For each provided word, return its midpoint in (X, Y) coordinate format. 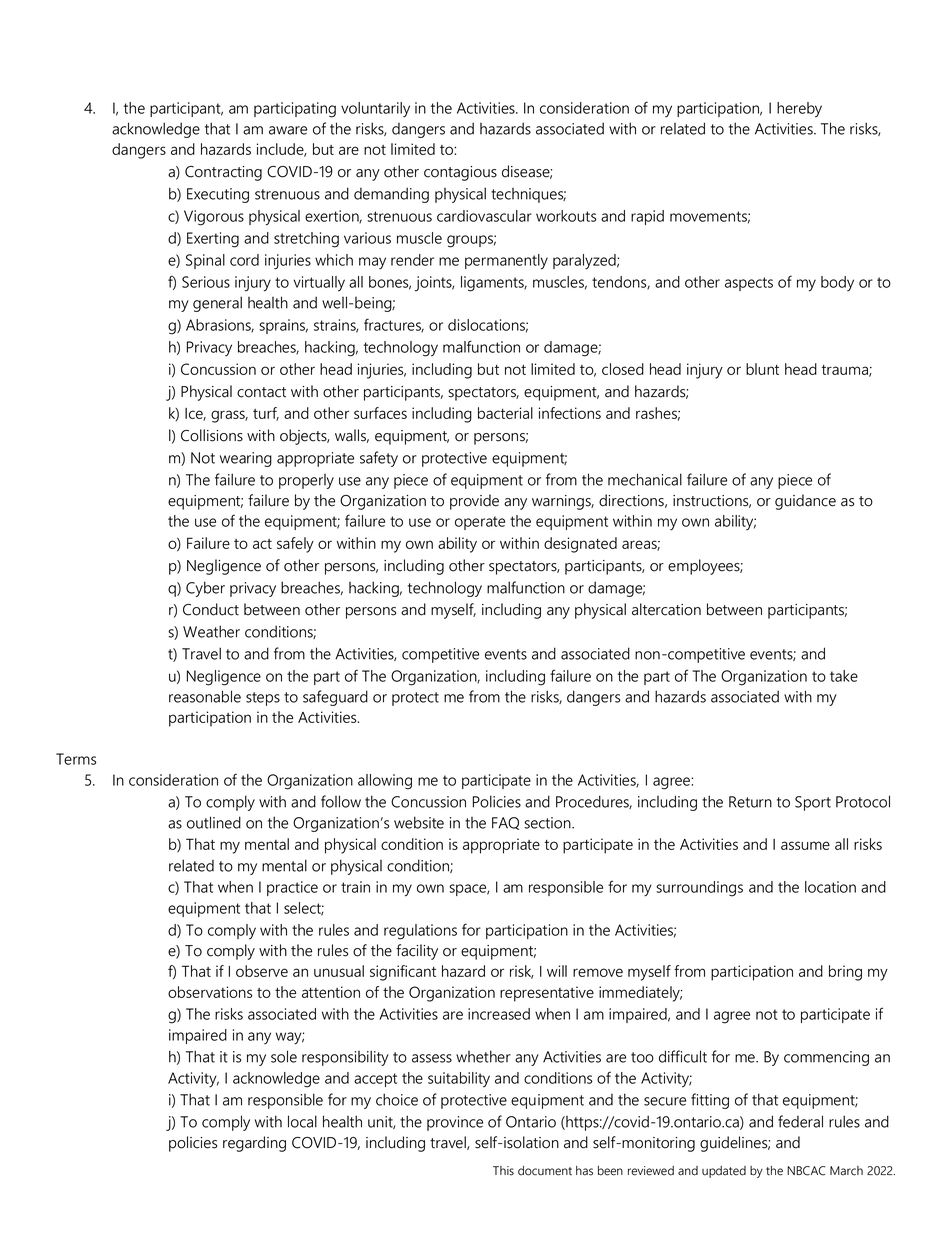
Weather (211, 631)
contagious (460, 173)
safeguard (335, 698)
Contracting (223, 173)
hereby (799, 110)
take (844, 676)
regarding (254, 1144)
